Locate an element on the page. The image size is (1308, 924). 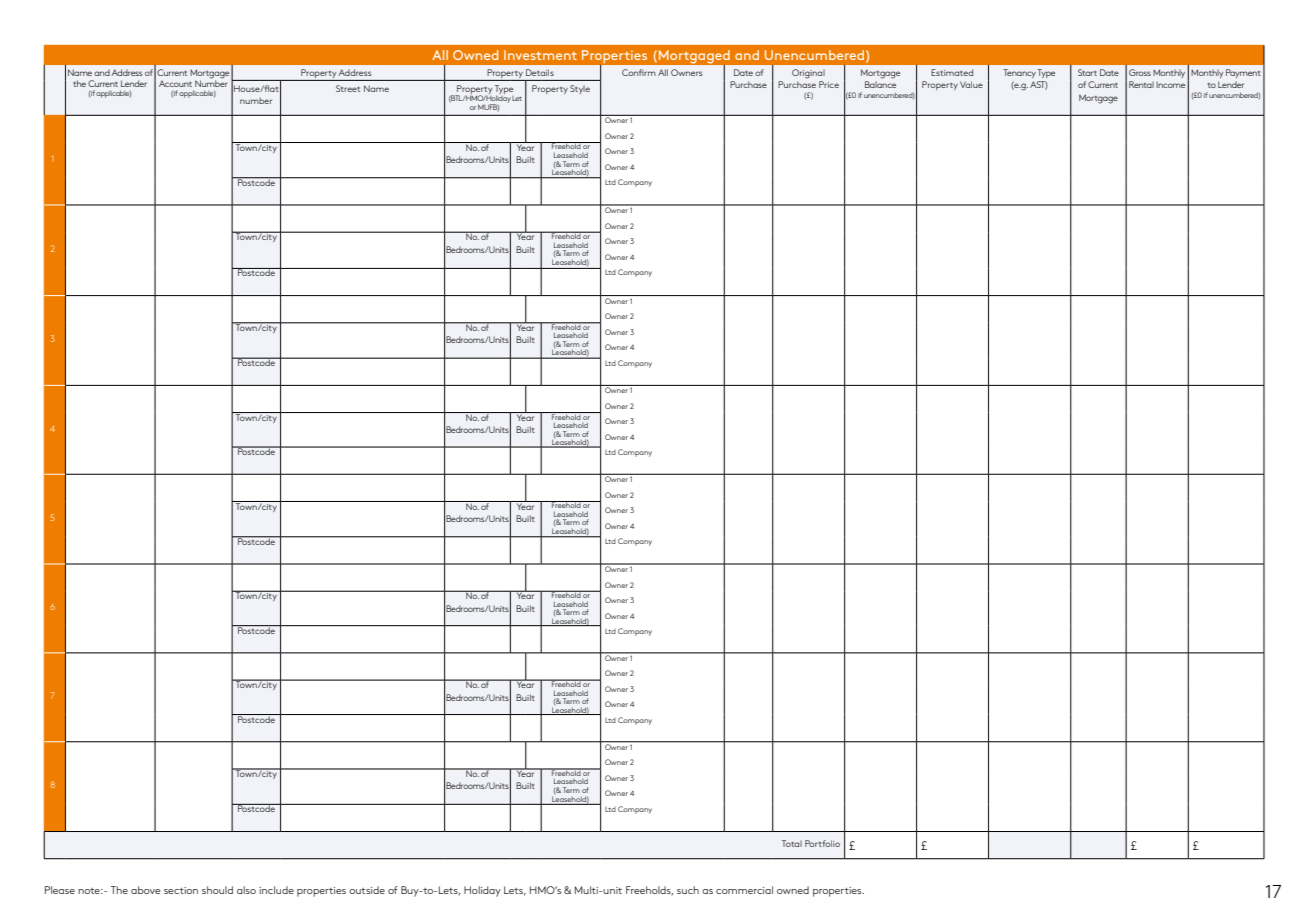
AST is located at coordinates (1039, 85).
